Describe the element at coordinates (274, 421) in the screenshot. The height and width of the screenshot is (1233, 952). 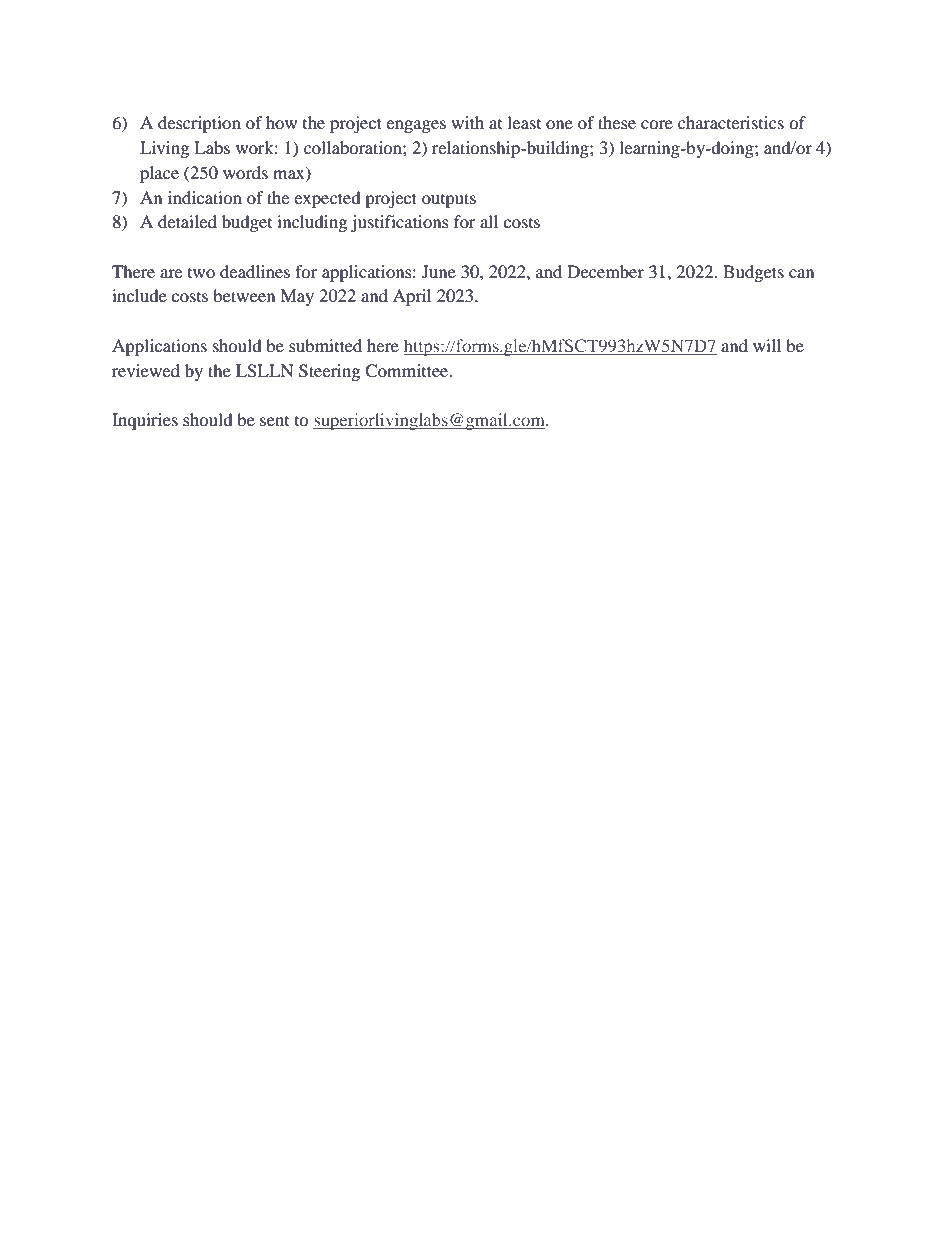
I see `sent` at that location.
